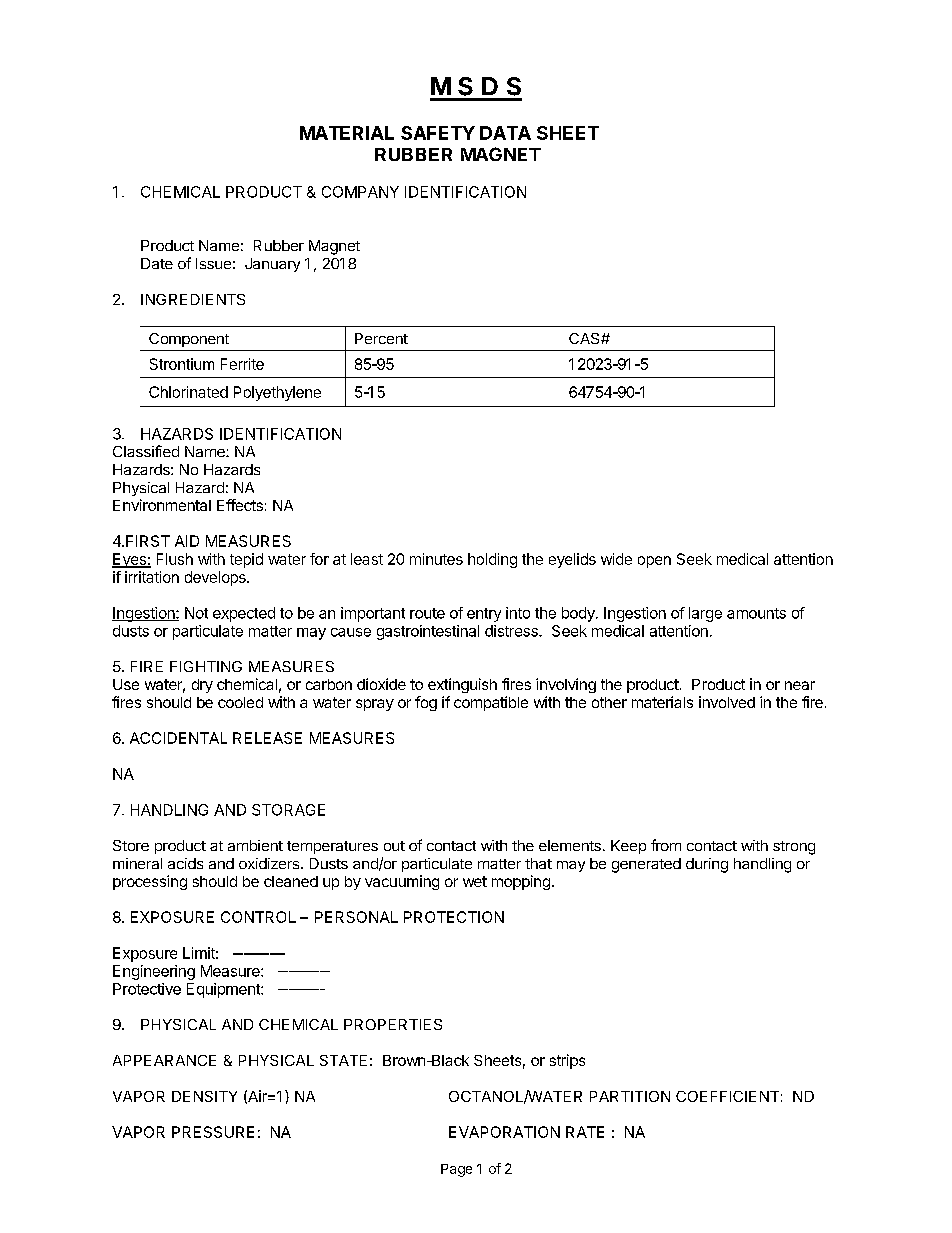 The image size is (952, 1233). What do you see at coordinates (381, 338) in the document?
I see `Percent` at bounding box center [381, 338].
